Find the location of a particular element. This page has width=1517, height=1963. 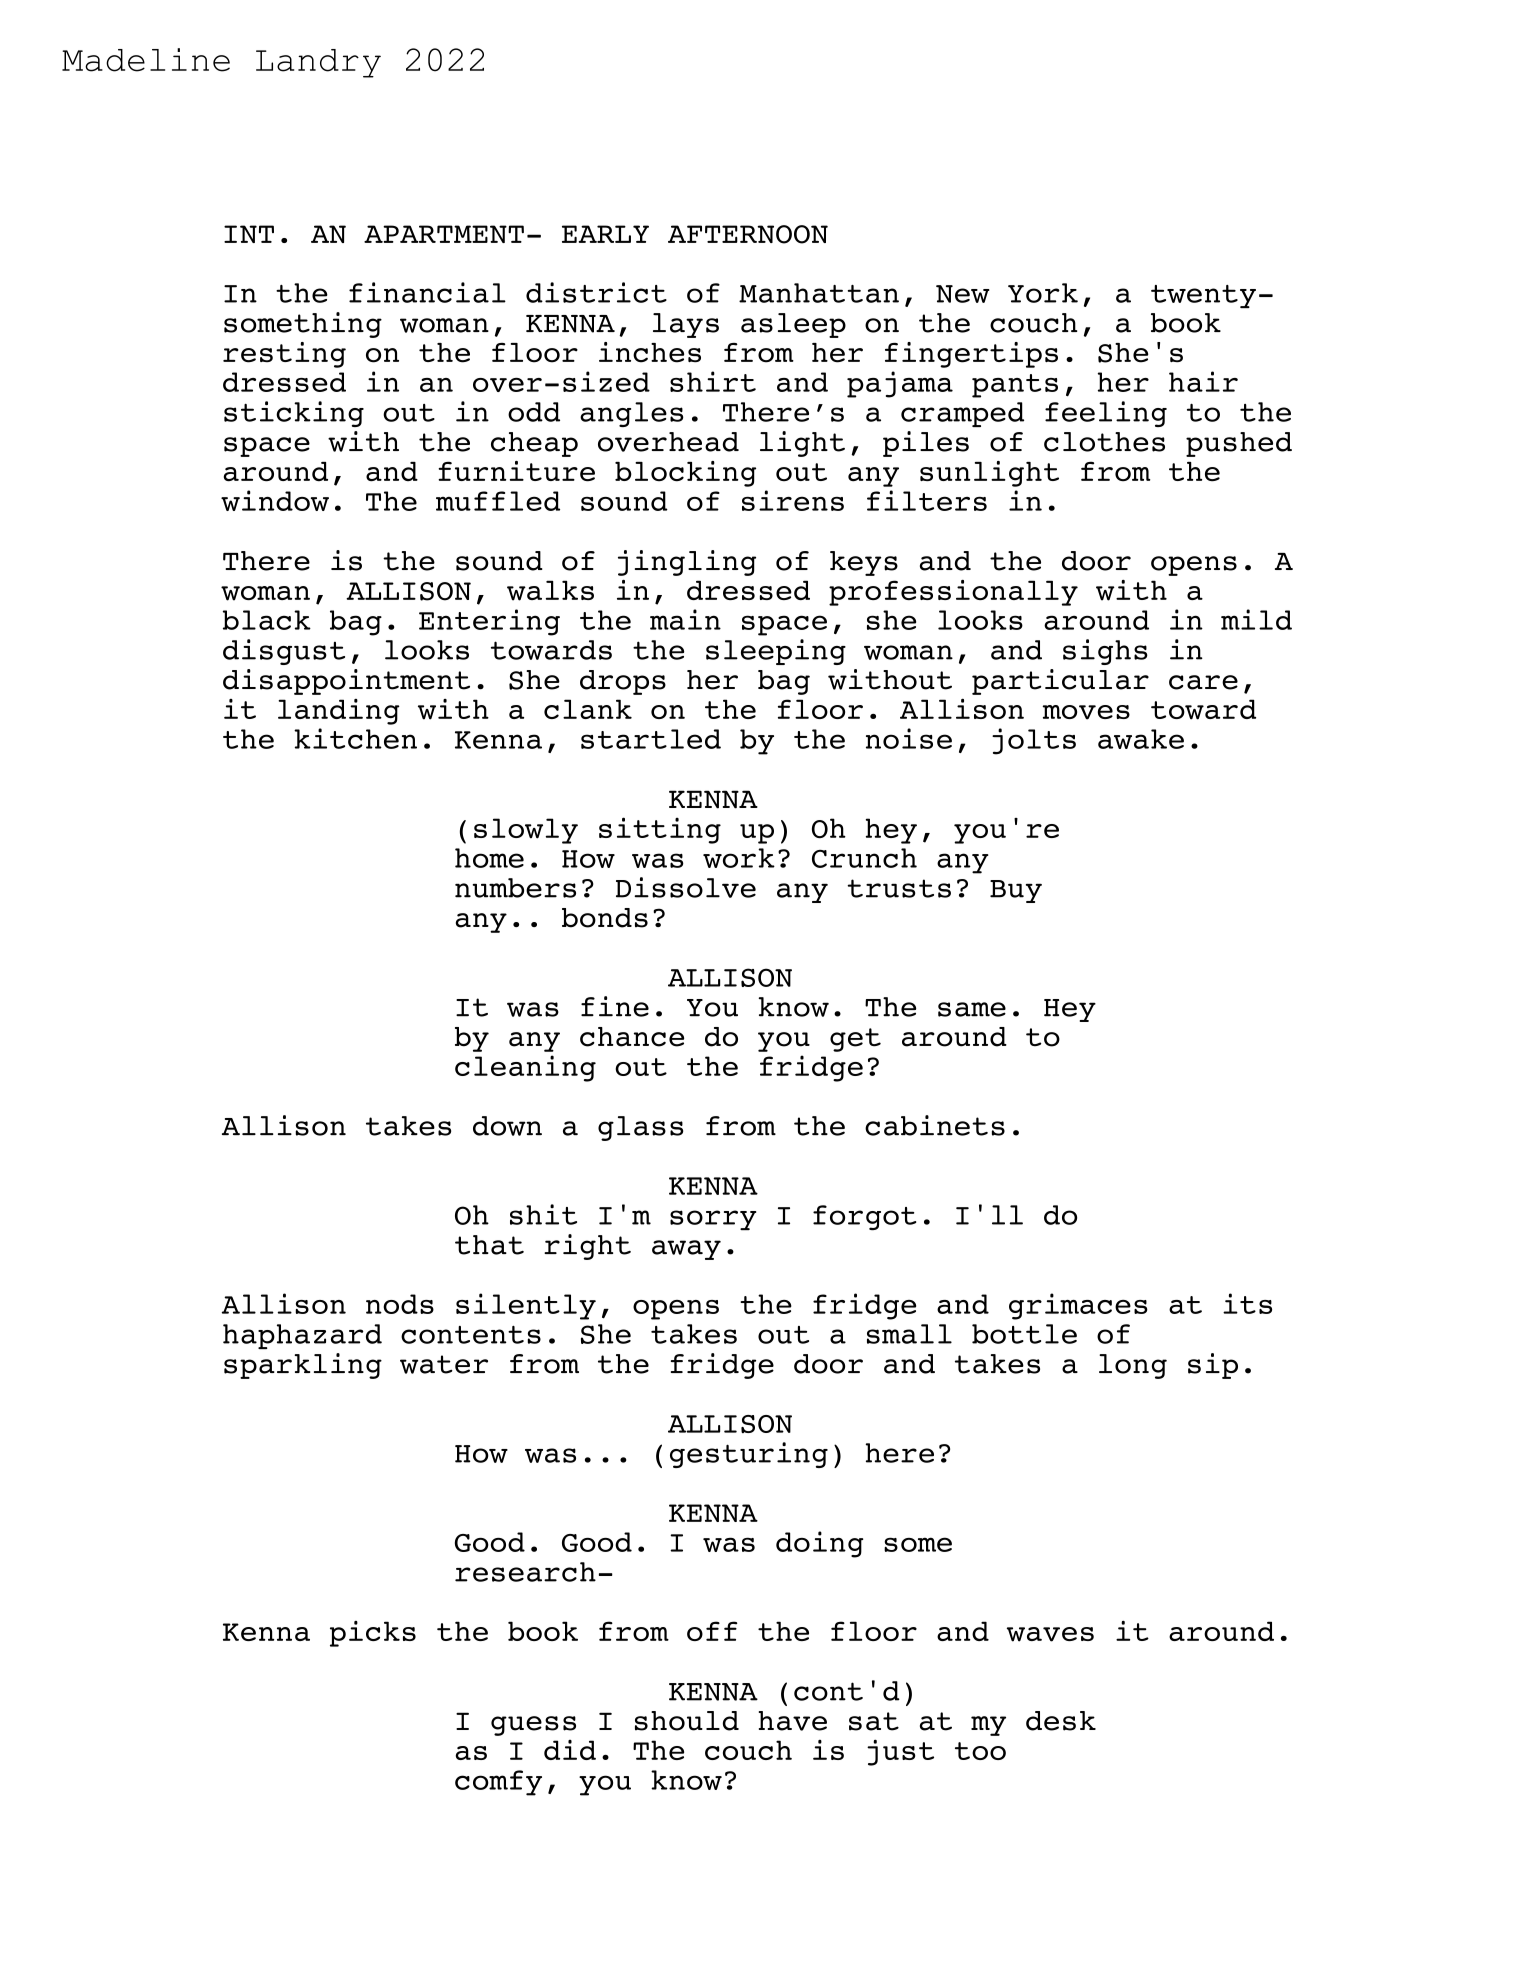

Landry is located at coordinates (318, 63).
